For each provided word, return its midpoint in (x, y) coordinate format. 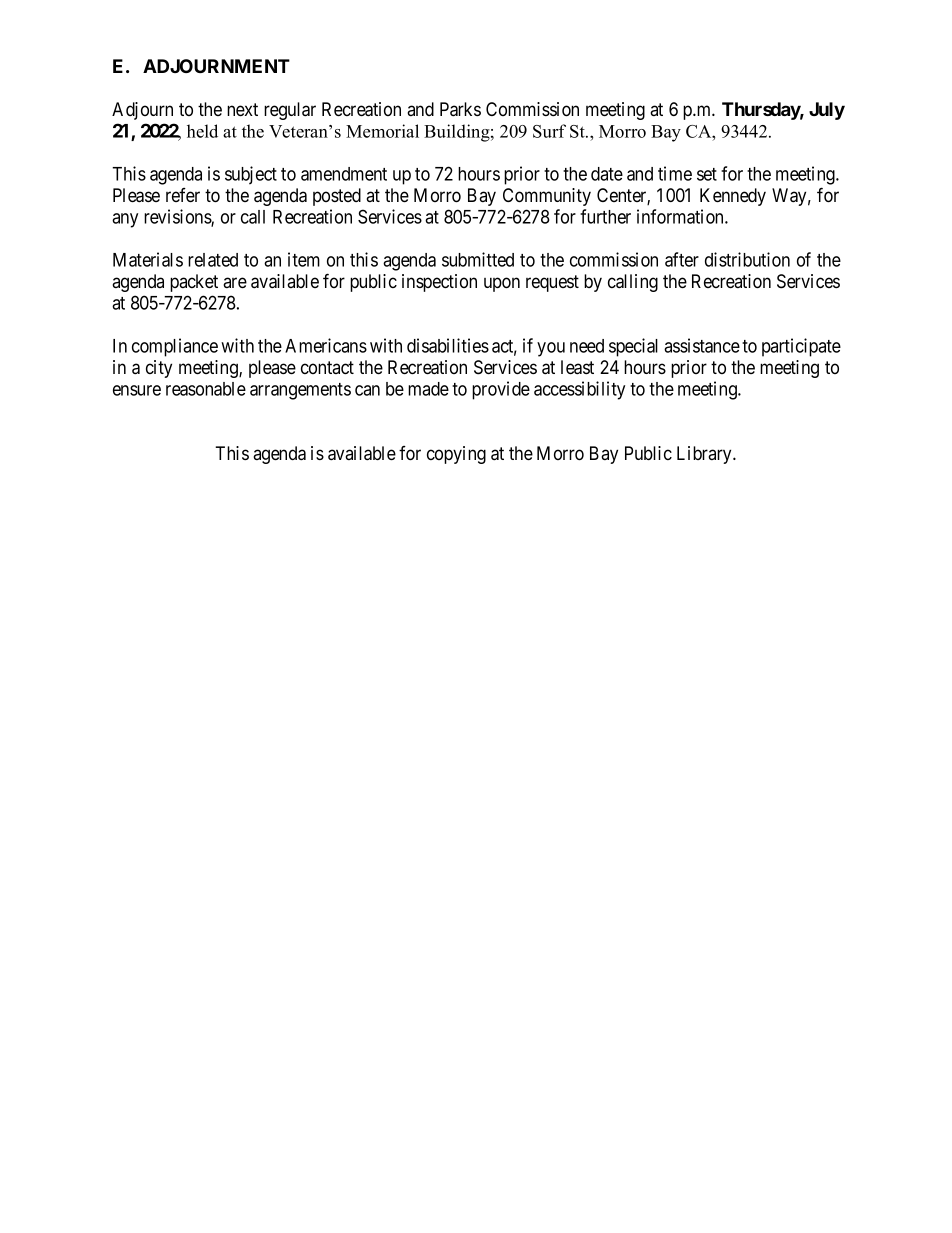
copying (456, 455)
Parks (460, 109)
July (827, 111)
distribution (747, 259)
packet (194, 283)
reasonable (206, 389)
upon (502, 284)
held (202, 131)
